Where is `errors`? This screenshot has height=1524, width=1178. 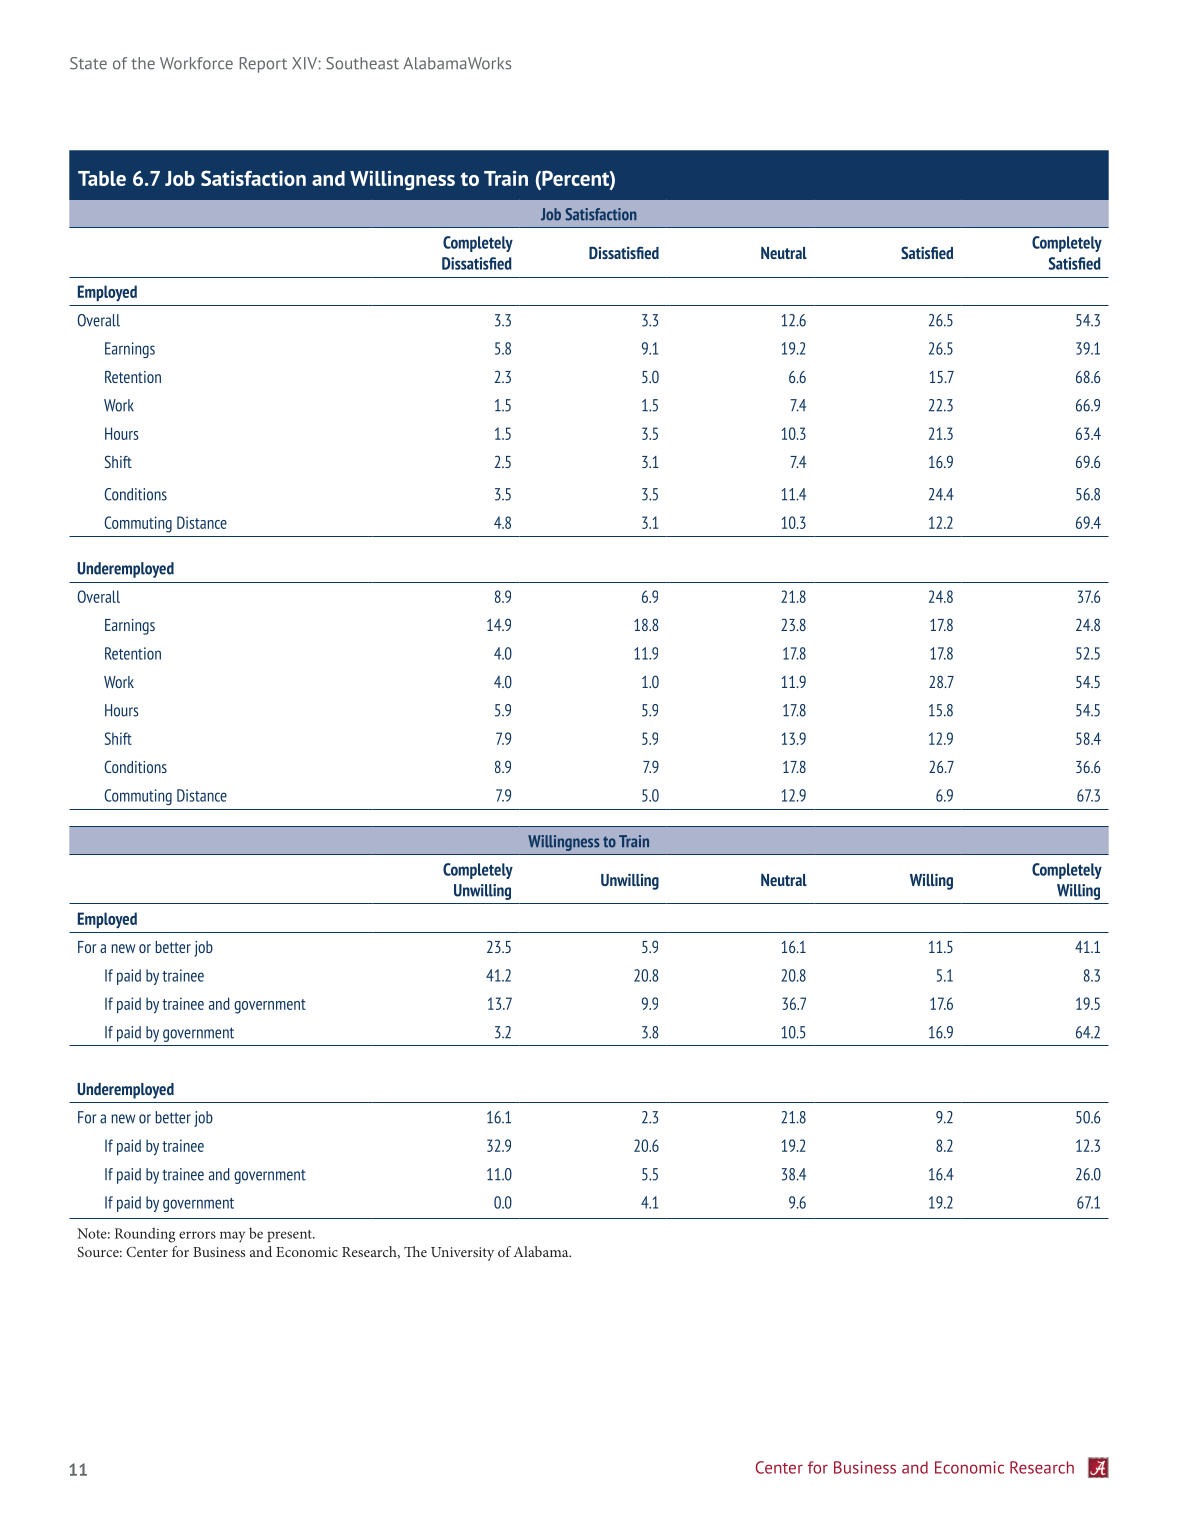 errors is located at coordinates (197, 1235).
